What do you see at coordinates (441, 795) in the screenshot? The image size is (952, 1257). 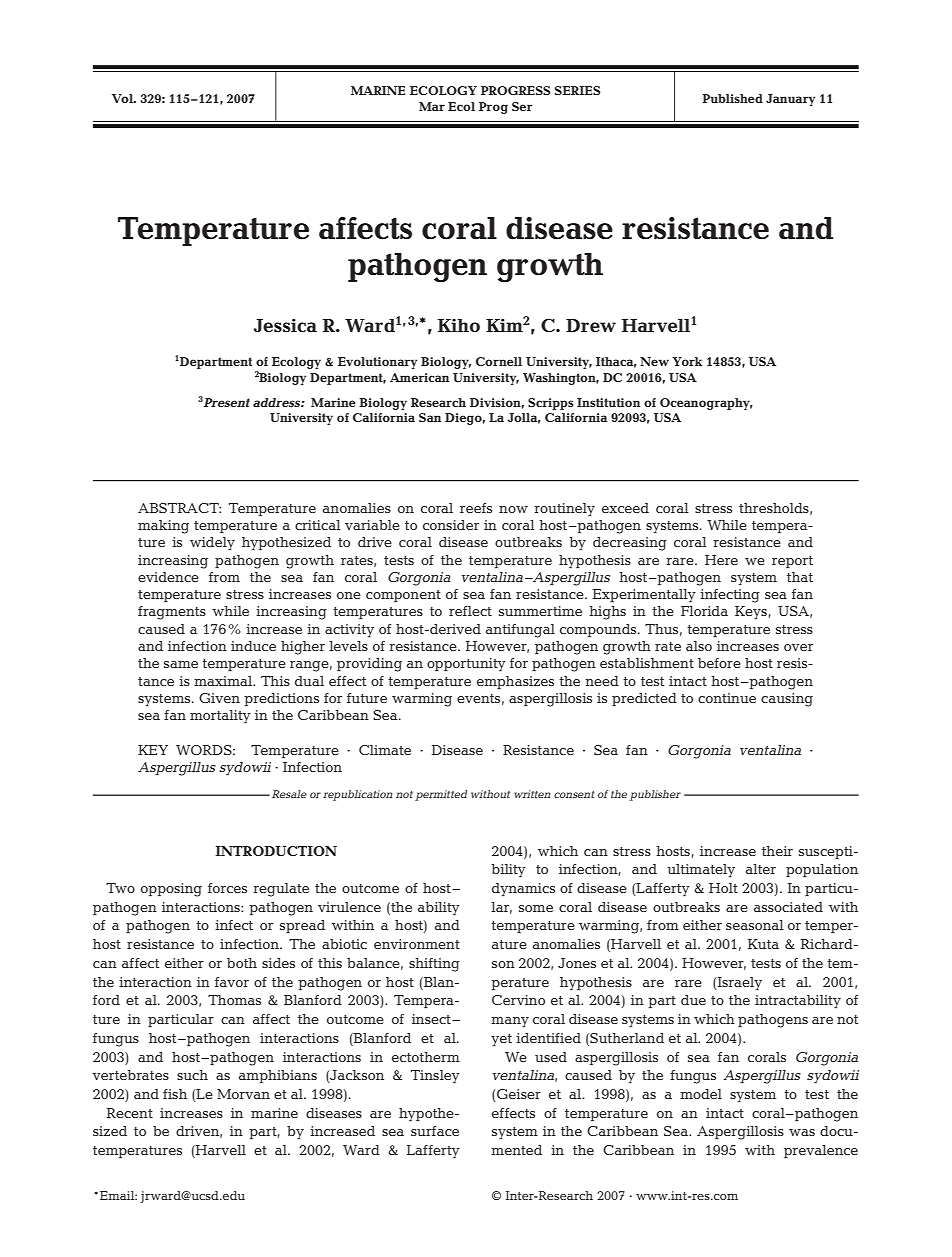 I see `permitted` at bounding box center [441, 795].
